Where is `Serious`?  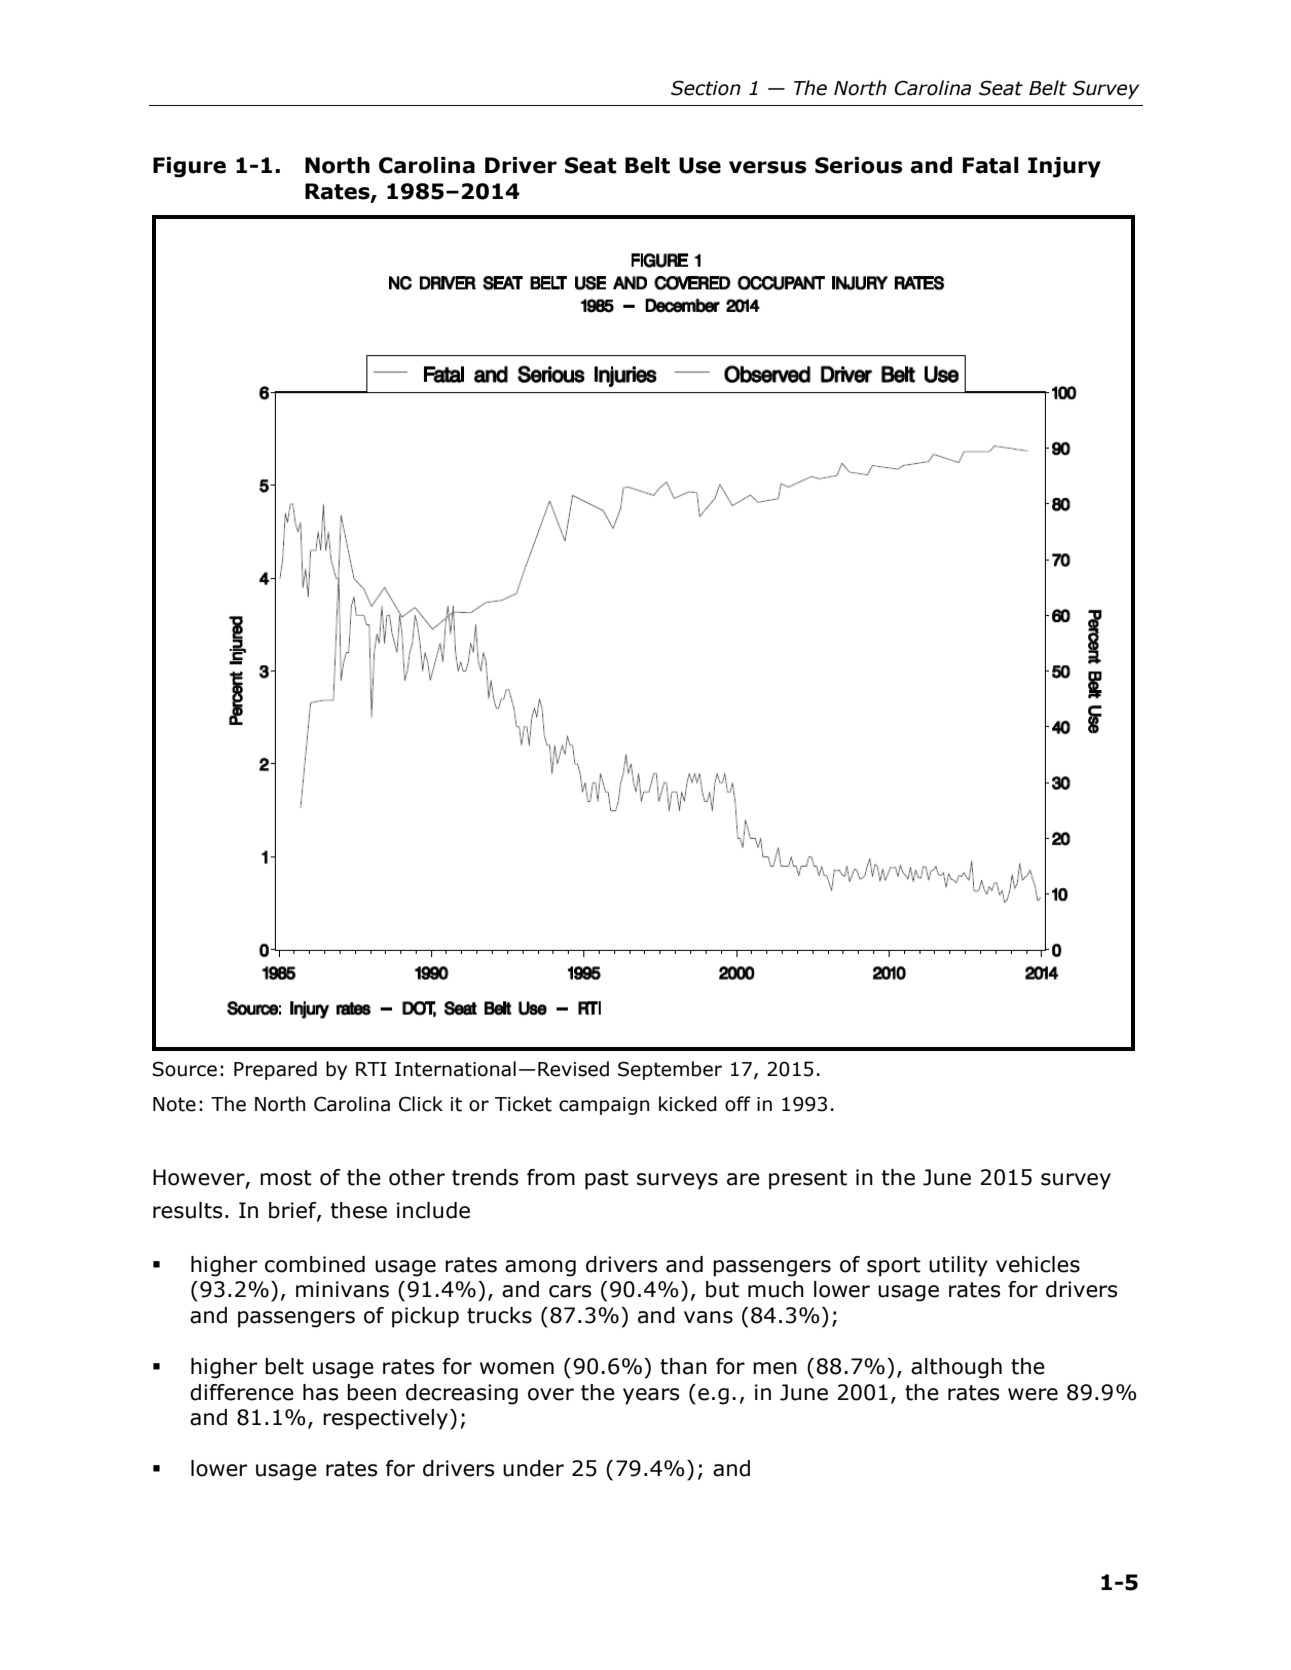
Serious is located at coordinates (858, 165).
